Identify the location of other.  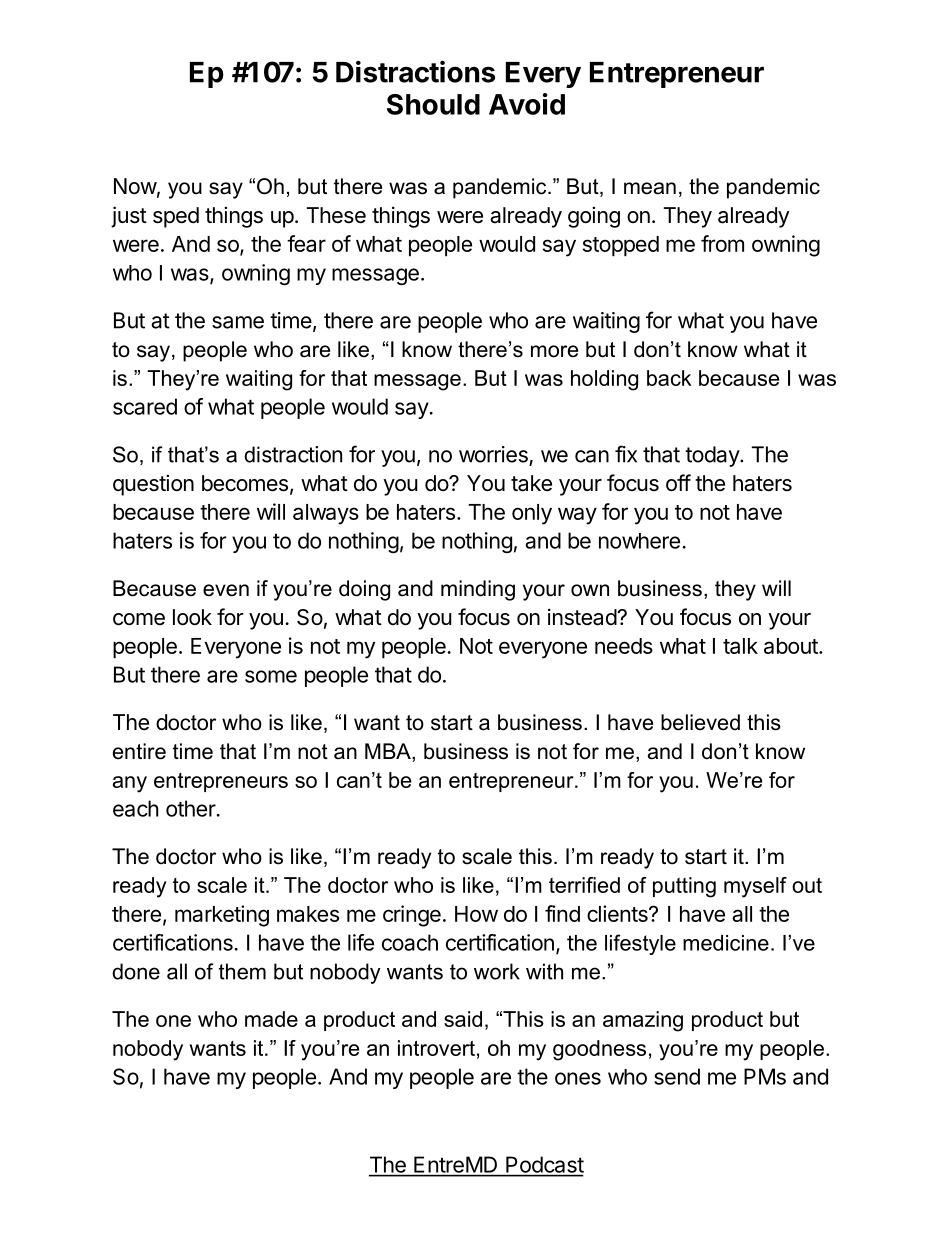
(191, 808).
